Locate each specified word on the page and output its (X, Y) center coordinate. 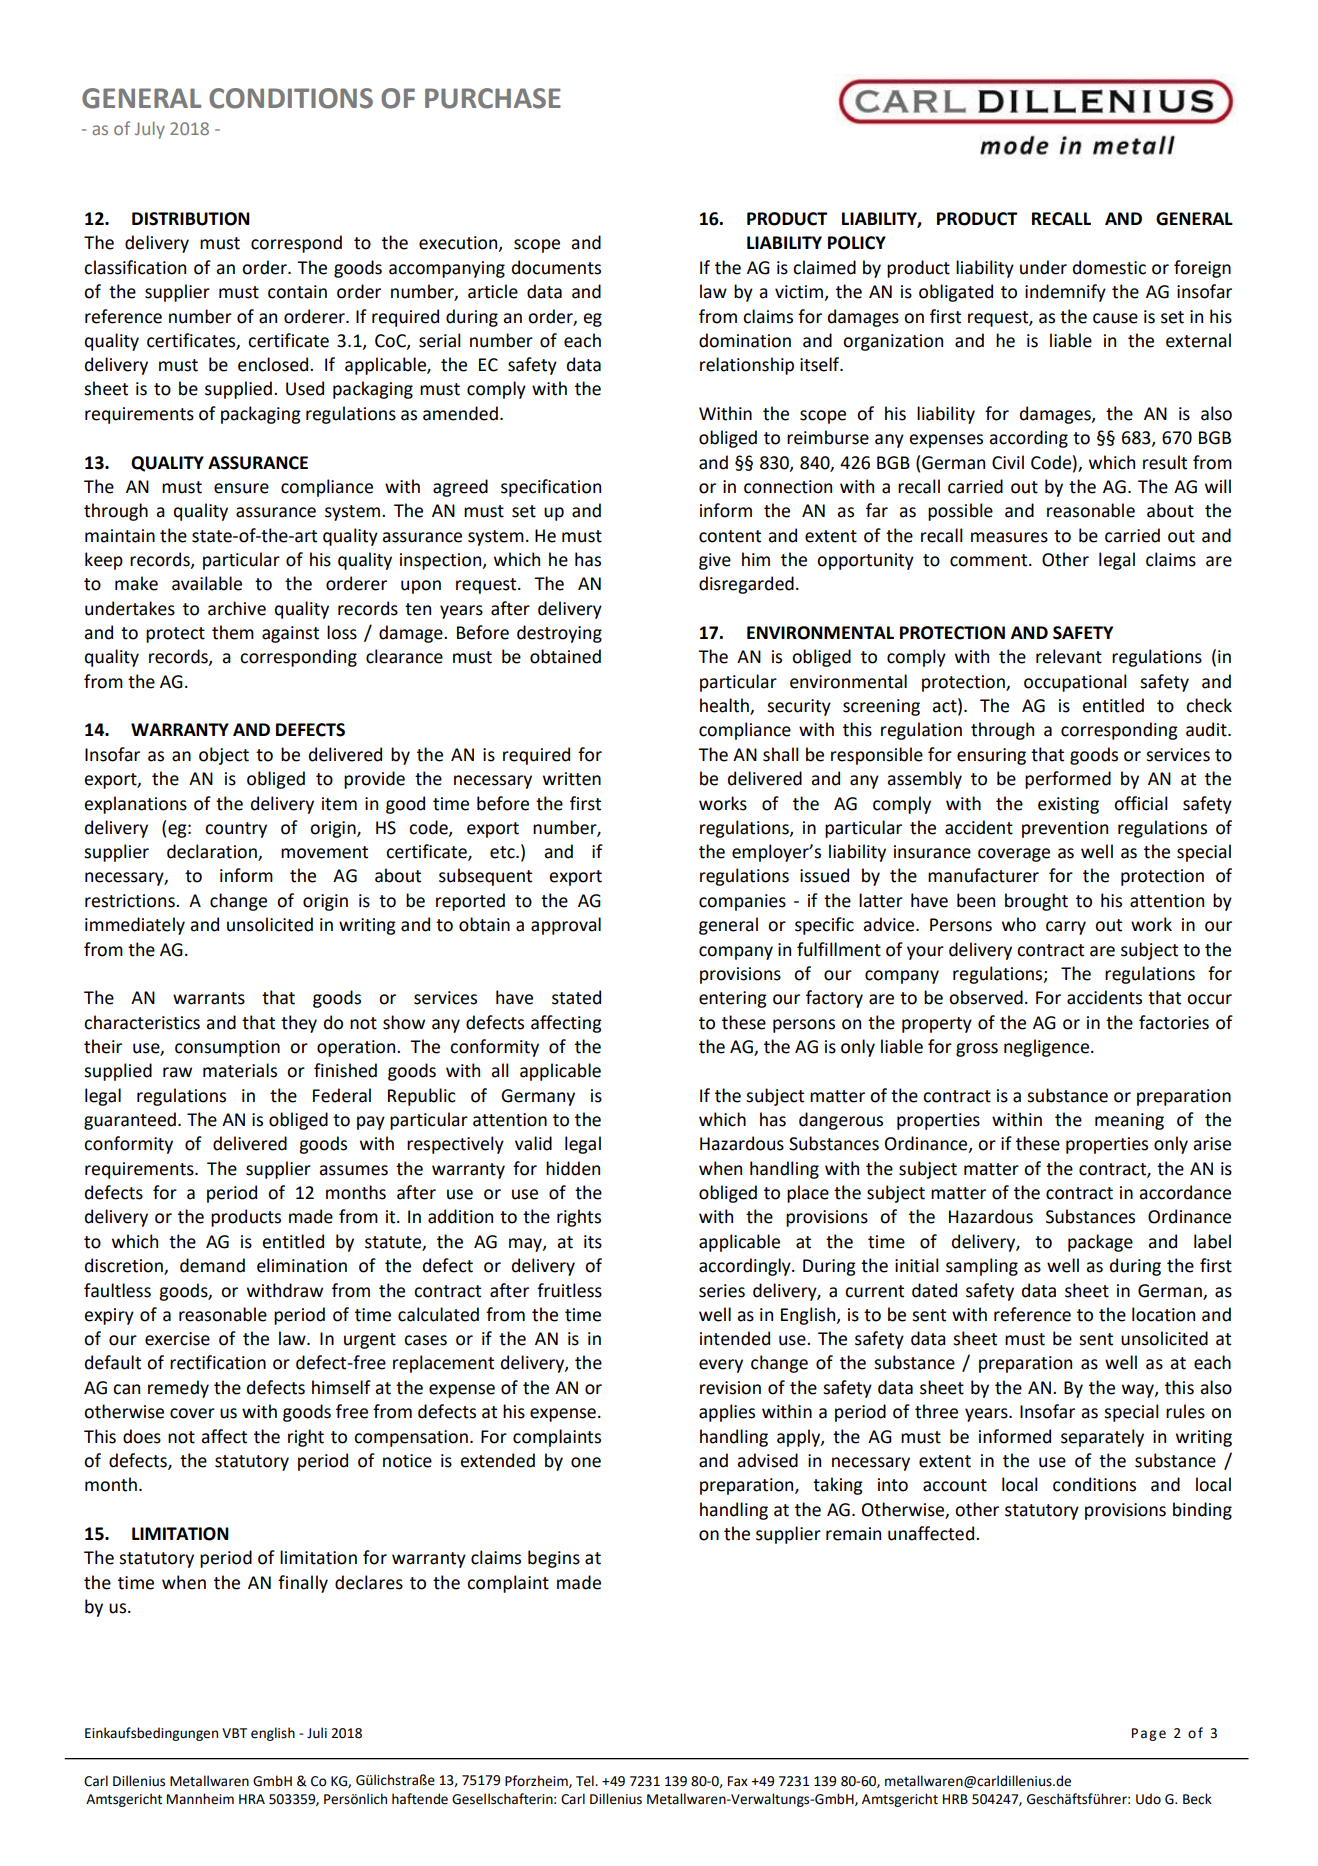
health (725, 706)
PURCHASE (493, 98)
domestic (1109, 267)
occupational (1075, 683)
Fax (738, 1781)
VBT (234, 1733)
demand (212, 1265)
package (1100, 1243)
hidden (573, 1168)
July (150, 130)
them (233, 632)
